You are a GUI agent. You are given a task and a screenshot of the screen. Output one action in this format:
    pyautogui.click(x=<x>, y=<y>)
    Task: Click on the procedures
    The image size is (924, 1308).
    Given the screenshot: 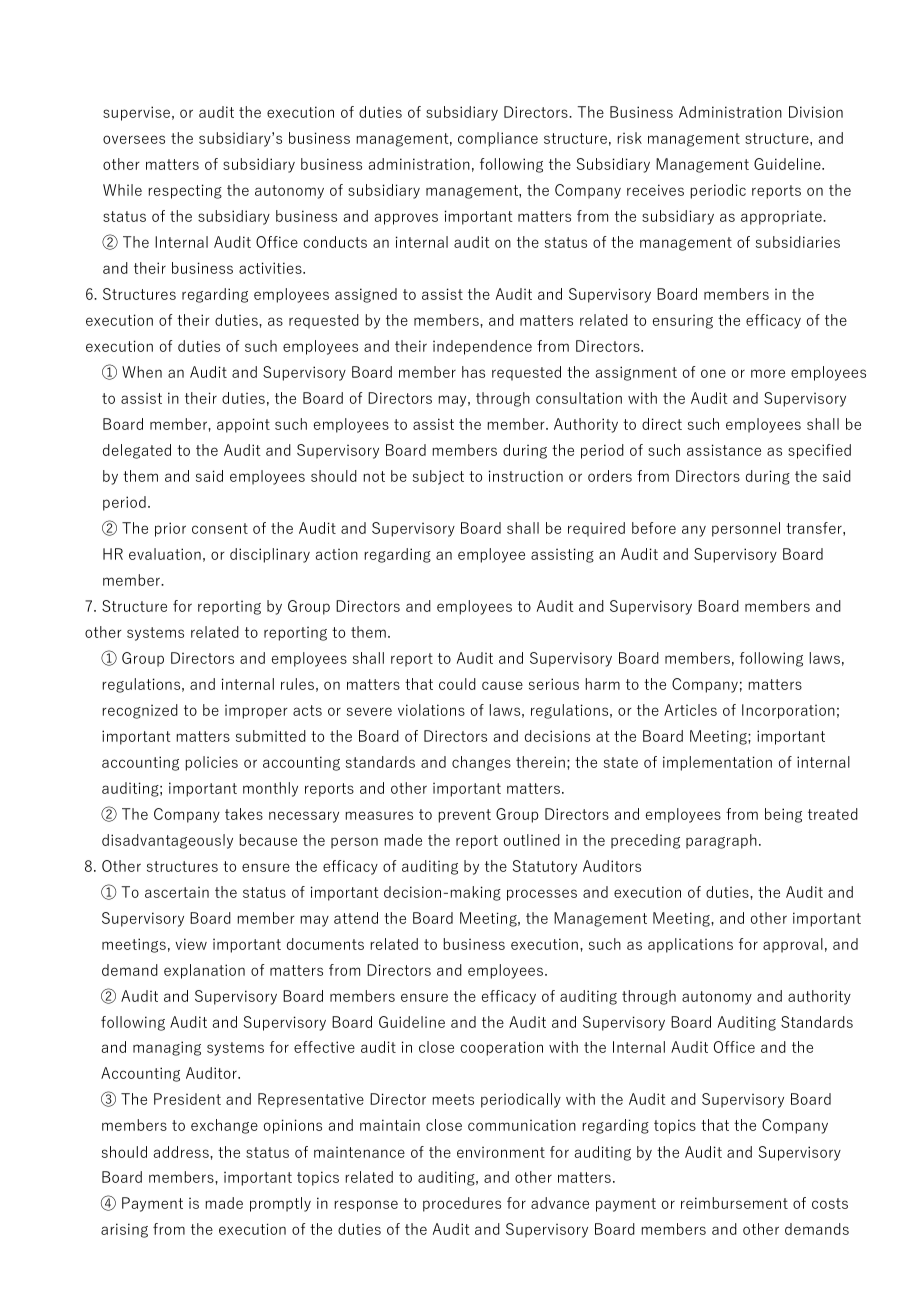 What is the action you would take?
    pyautogui.click(x=462, y=1204)
